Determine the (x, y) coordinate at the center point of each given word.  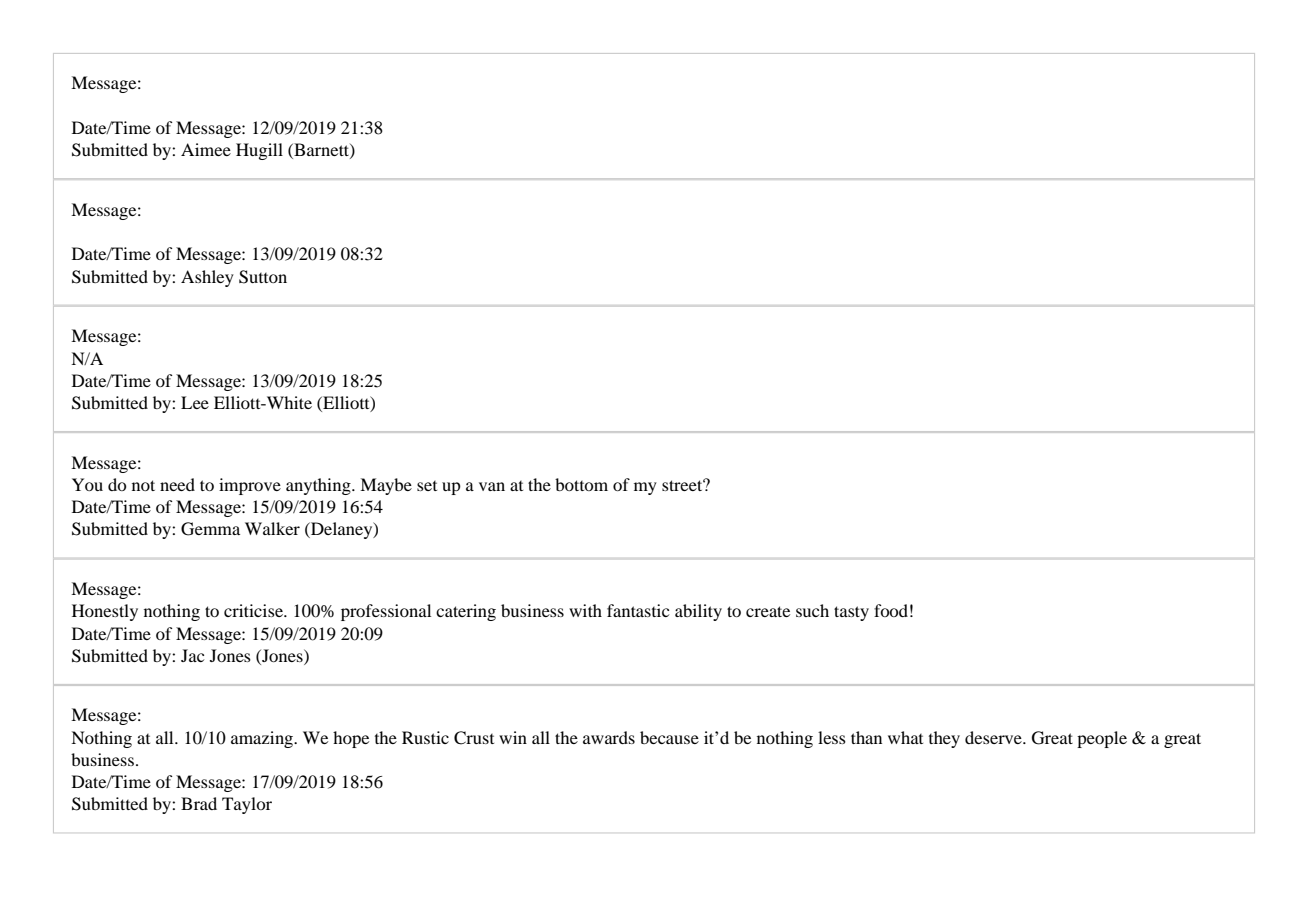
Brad (199, 803)
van (492, 486)
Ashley (207, 278)
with (585, 610)
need (177, 484)
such (812, 610)
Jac (192, 655)
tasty (851, 613)
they (944, 739)
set (427, 486)
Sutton (263, 277)
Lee (195, 402)
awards (609, 737)
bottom (581, 484)
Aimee (206, 149)
